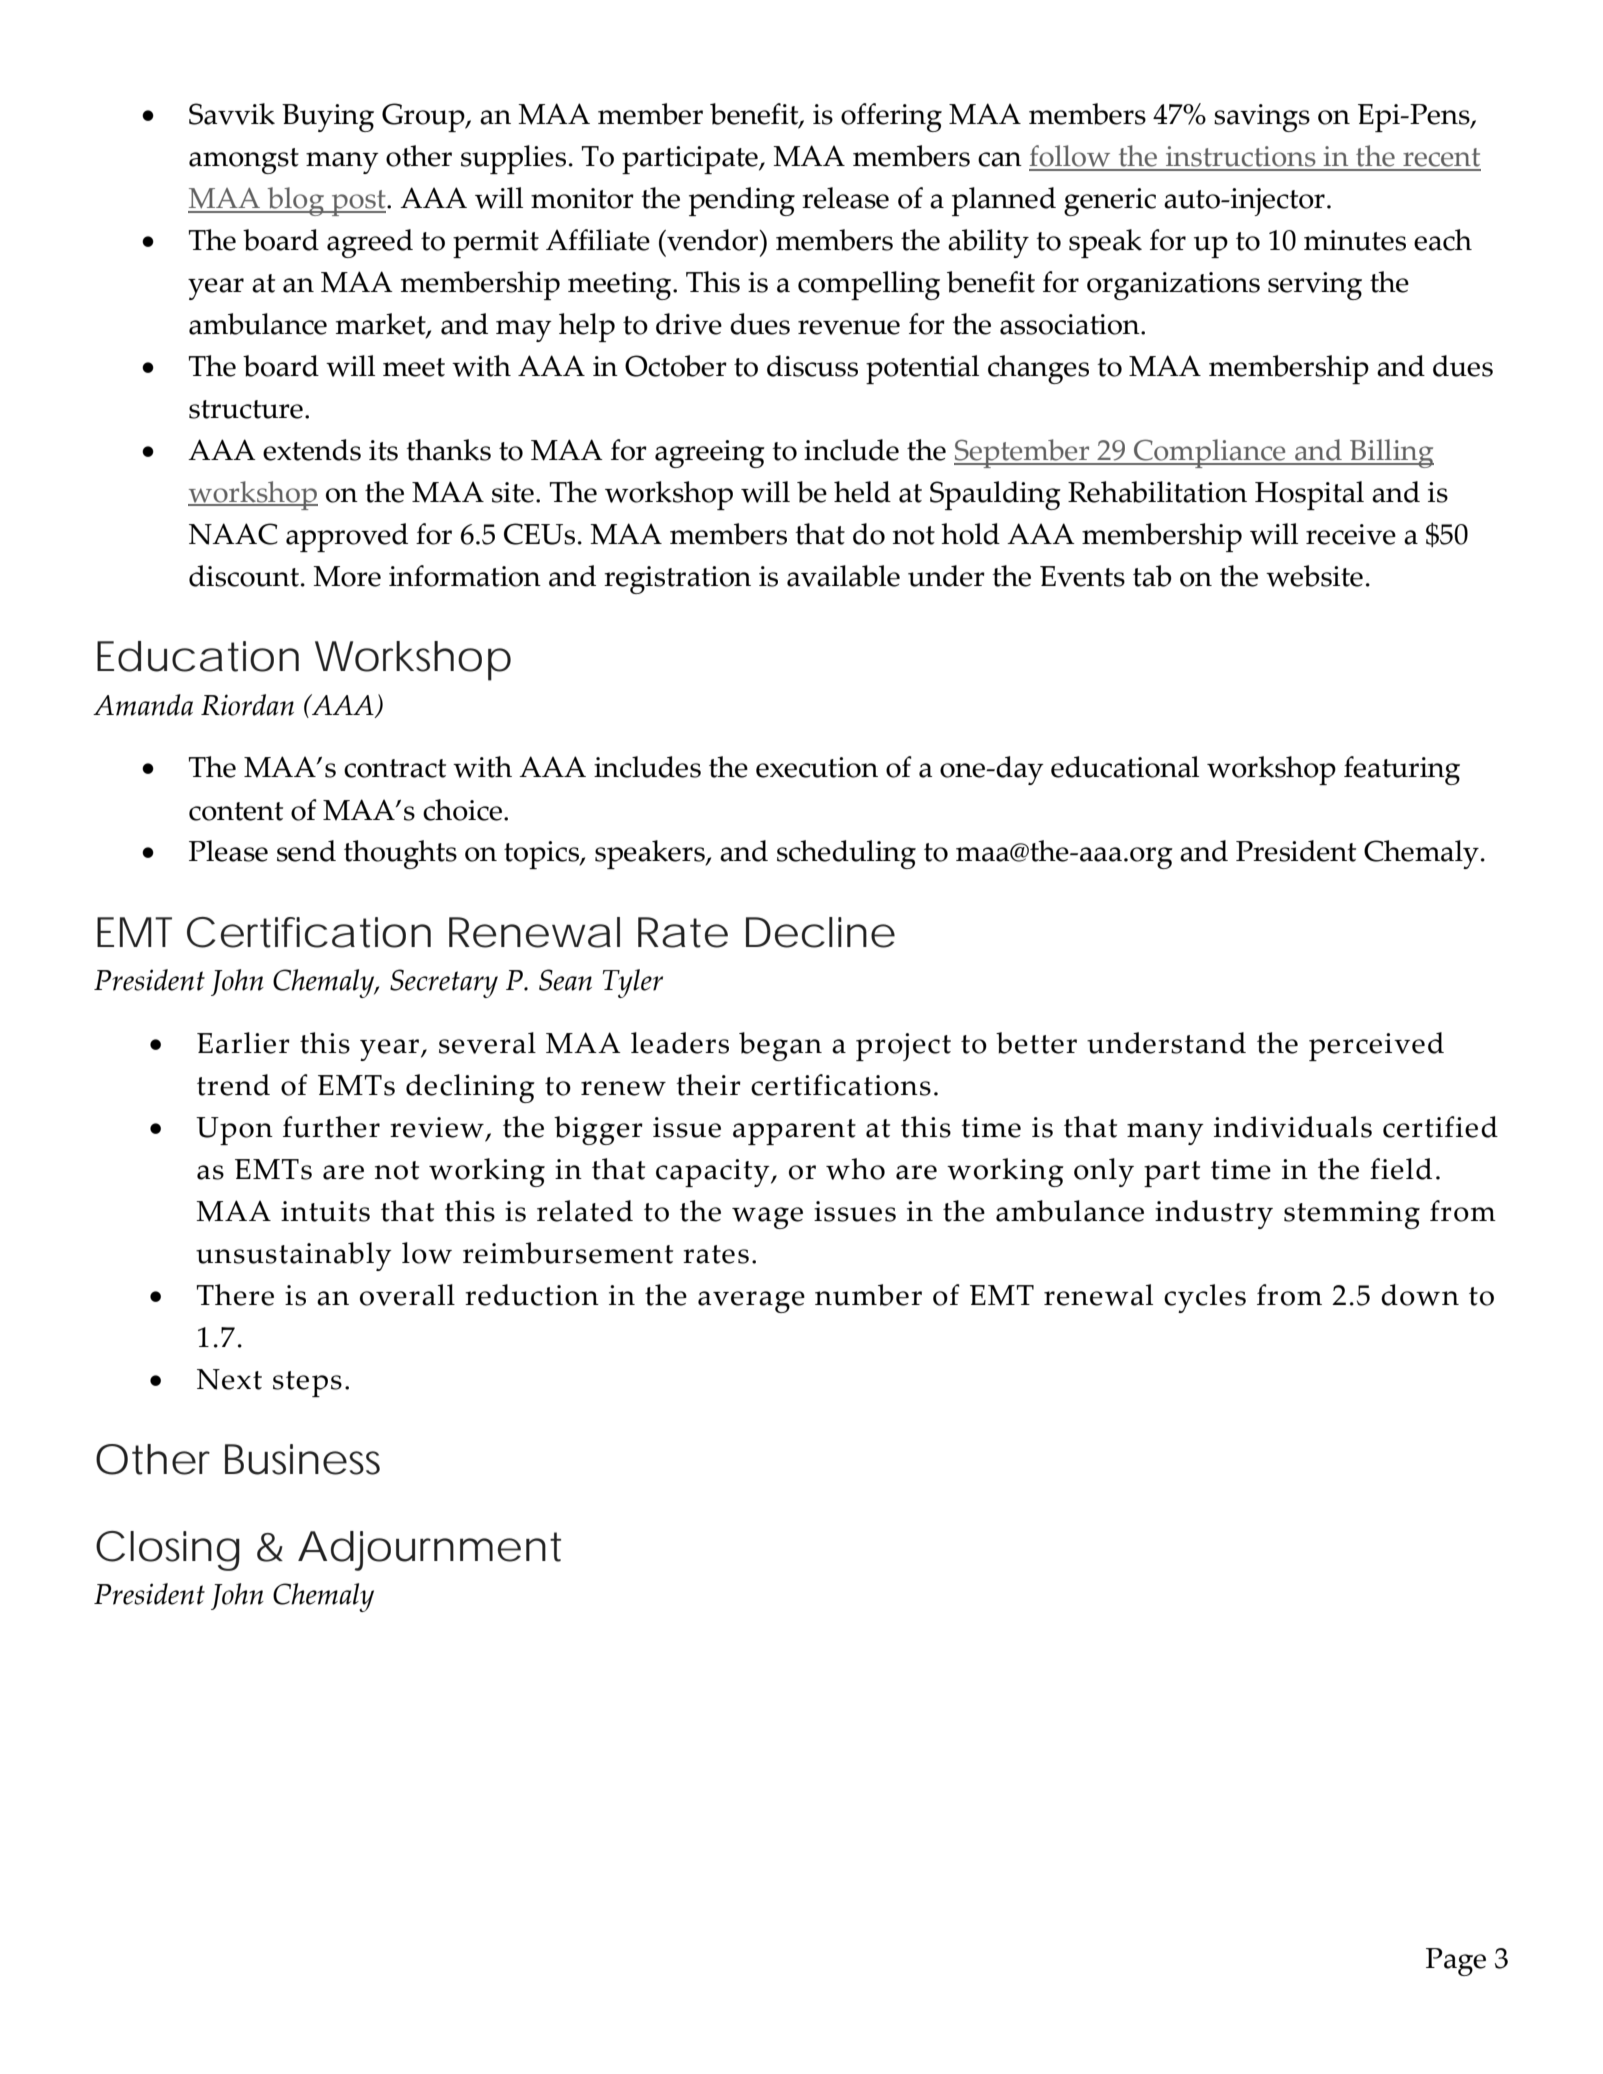  What do you see at coordinates (843, 576) in the page?
I see `available` at bounding box center [843, 576].
